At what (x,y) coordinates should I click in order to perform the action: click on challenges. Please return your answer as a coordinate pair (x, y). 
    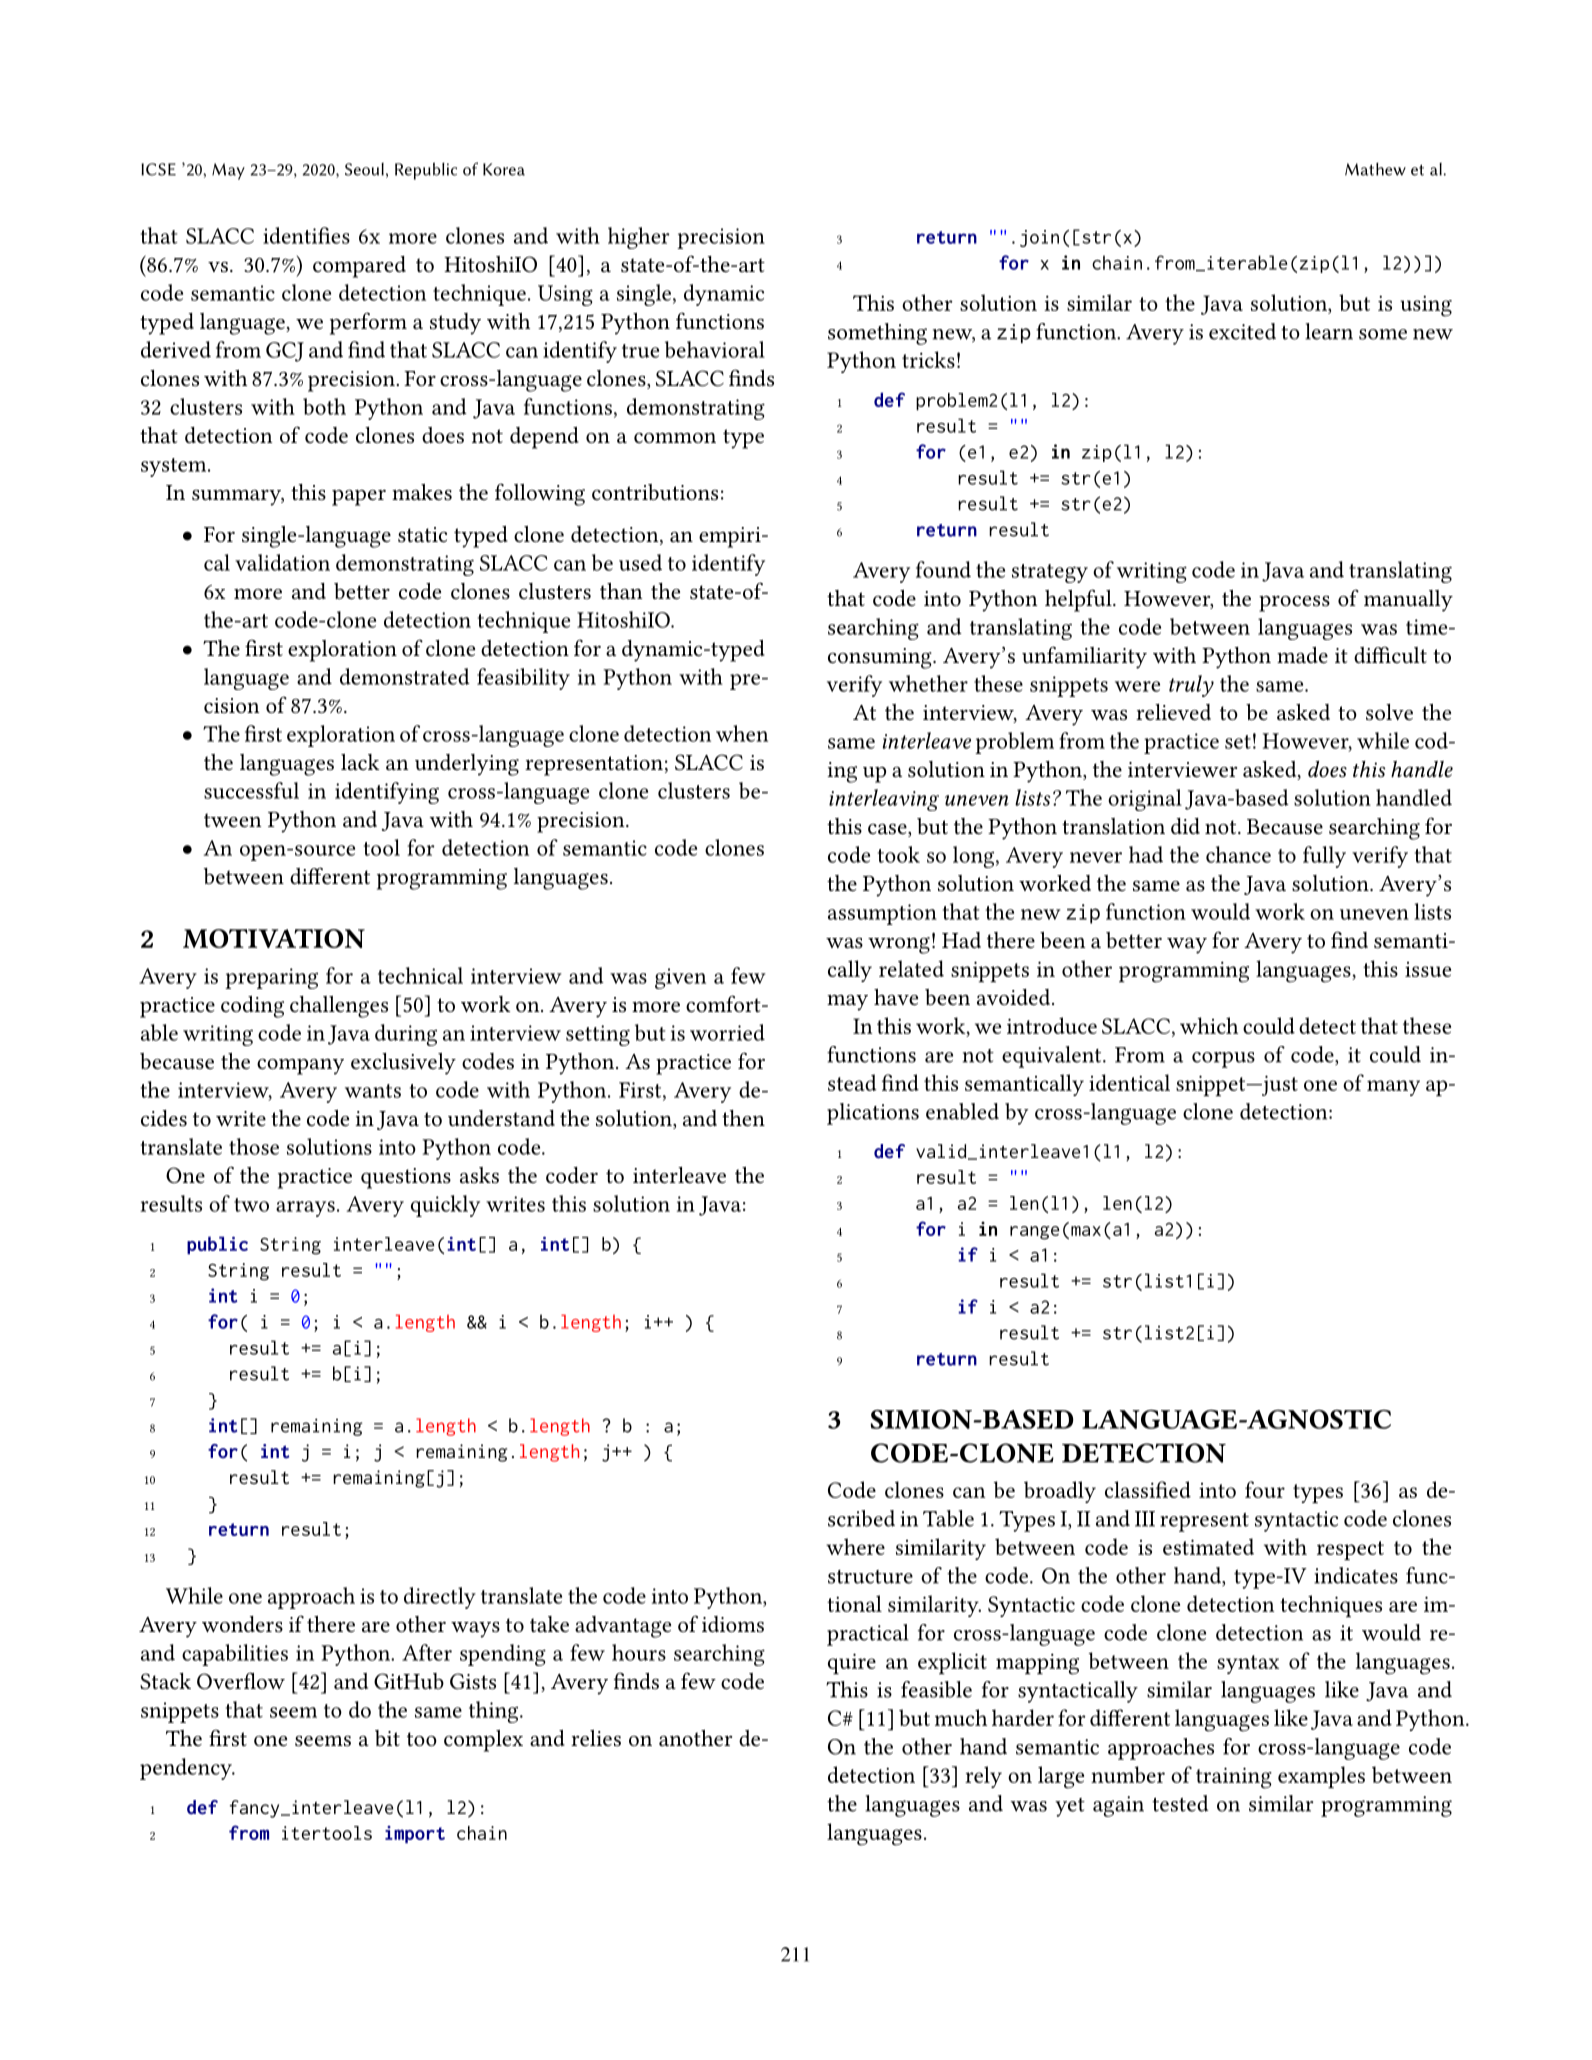
    Looking at the image, I should click on (339, 1007).
